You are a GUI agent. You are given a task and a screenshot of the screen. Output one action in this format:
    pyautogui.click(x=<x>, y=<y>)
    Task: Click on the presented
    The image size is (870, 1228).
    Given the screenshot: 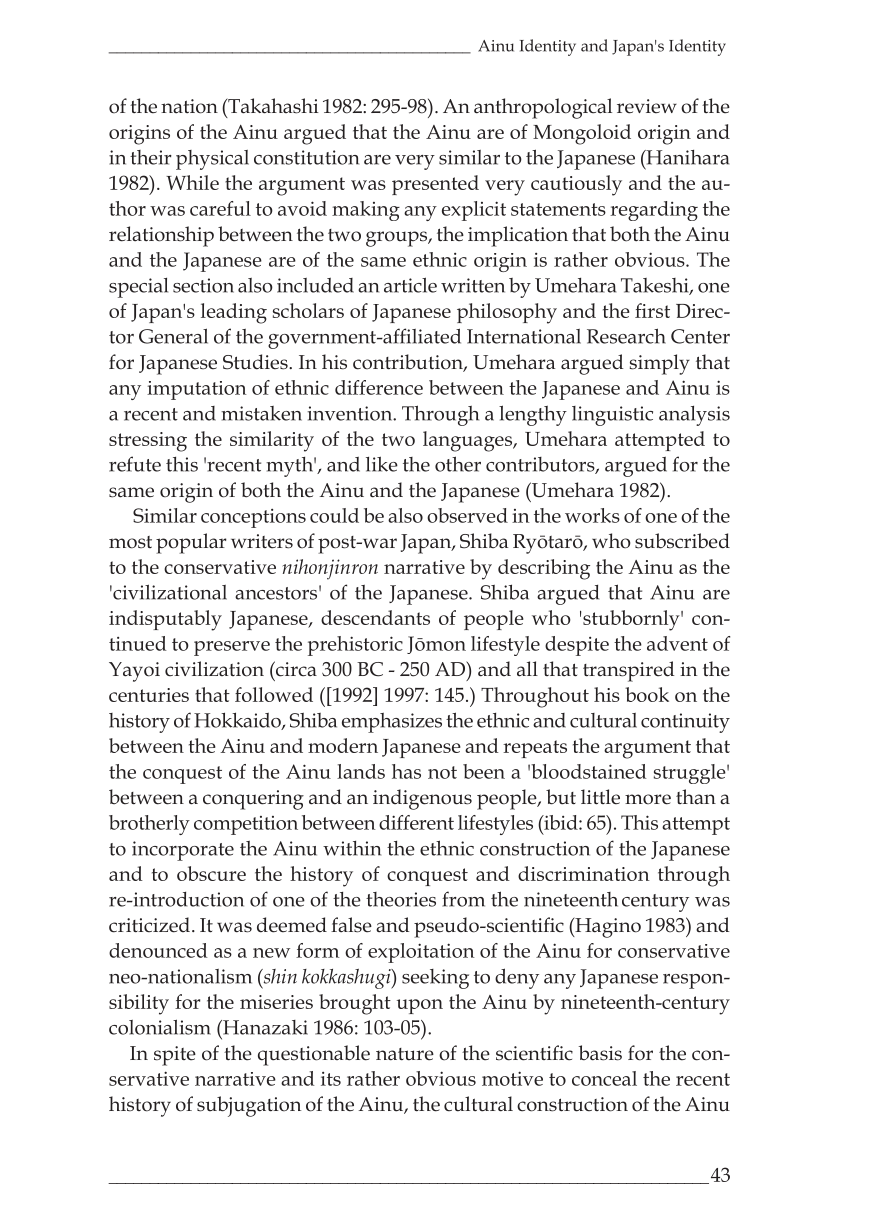 What is the action you would take?
    pyautogui.click(x=435, y=185)
